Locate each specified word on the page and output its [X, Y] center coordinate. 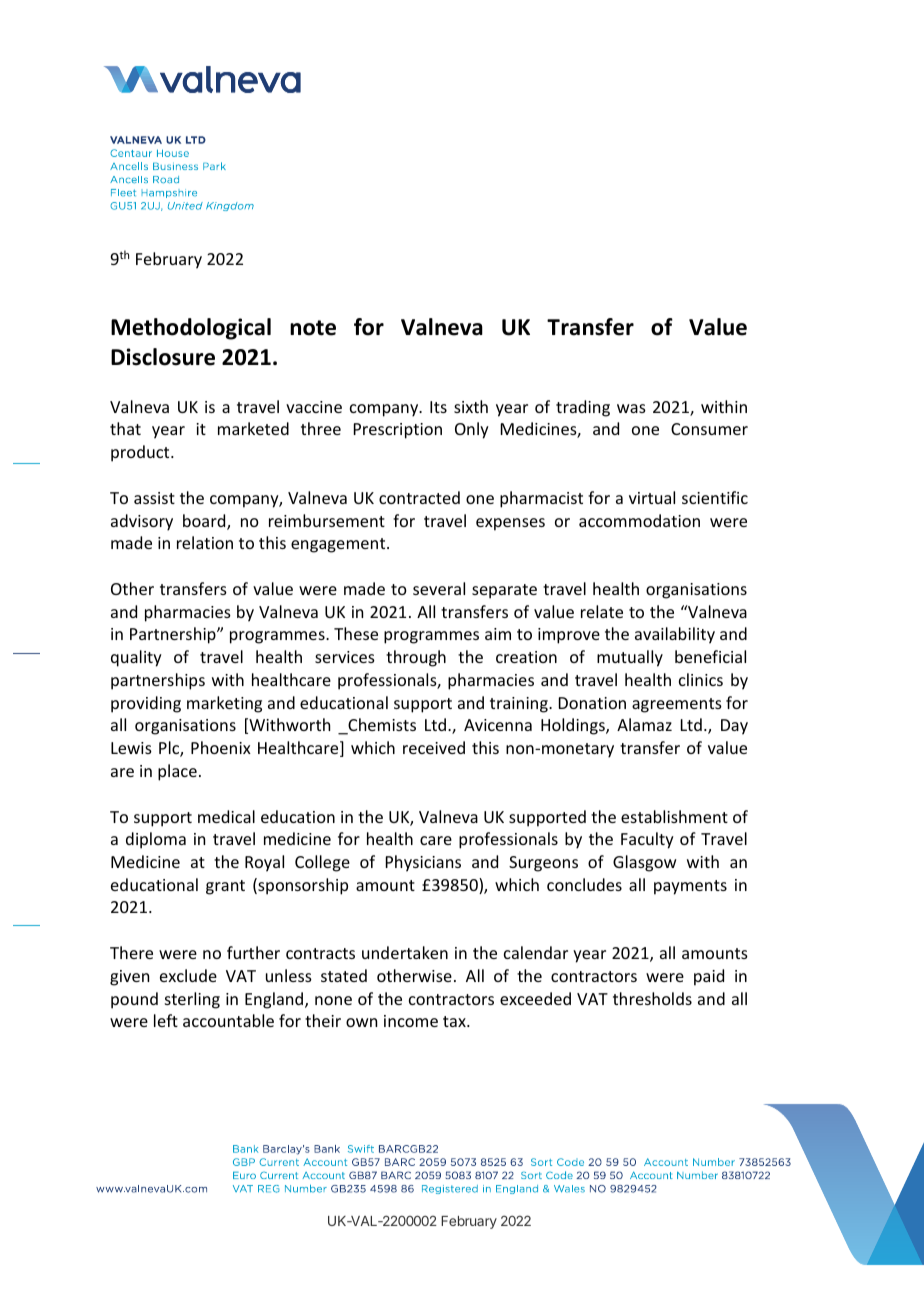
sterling [192, 1000]
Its [438, 407]
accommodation [639, 520]
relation [205, 542]
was [631, 408]
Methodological [191, 329]
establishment [674, 816]
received [434, 747]
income [411, 1021]
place [177, 772]
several [439, 588]
